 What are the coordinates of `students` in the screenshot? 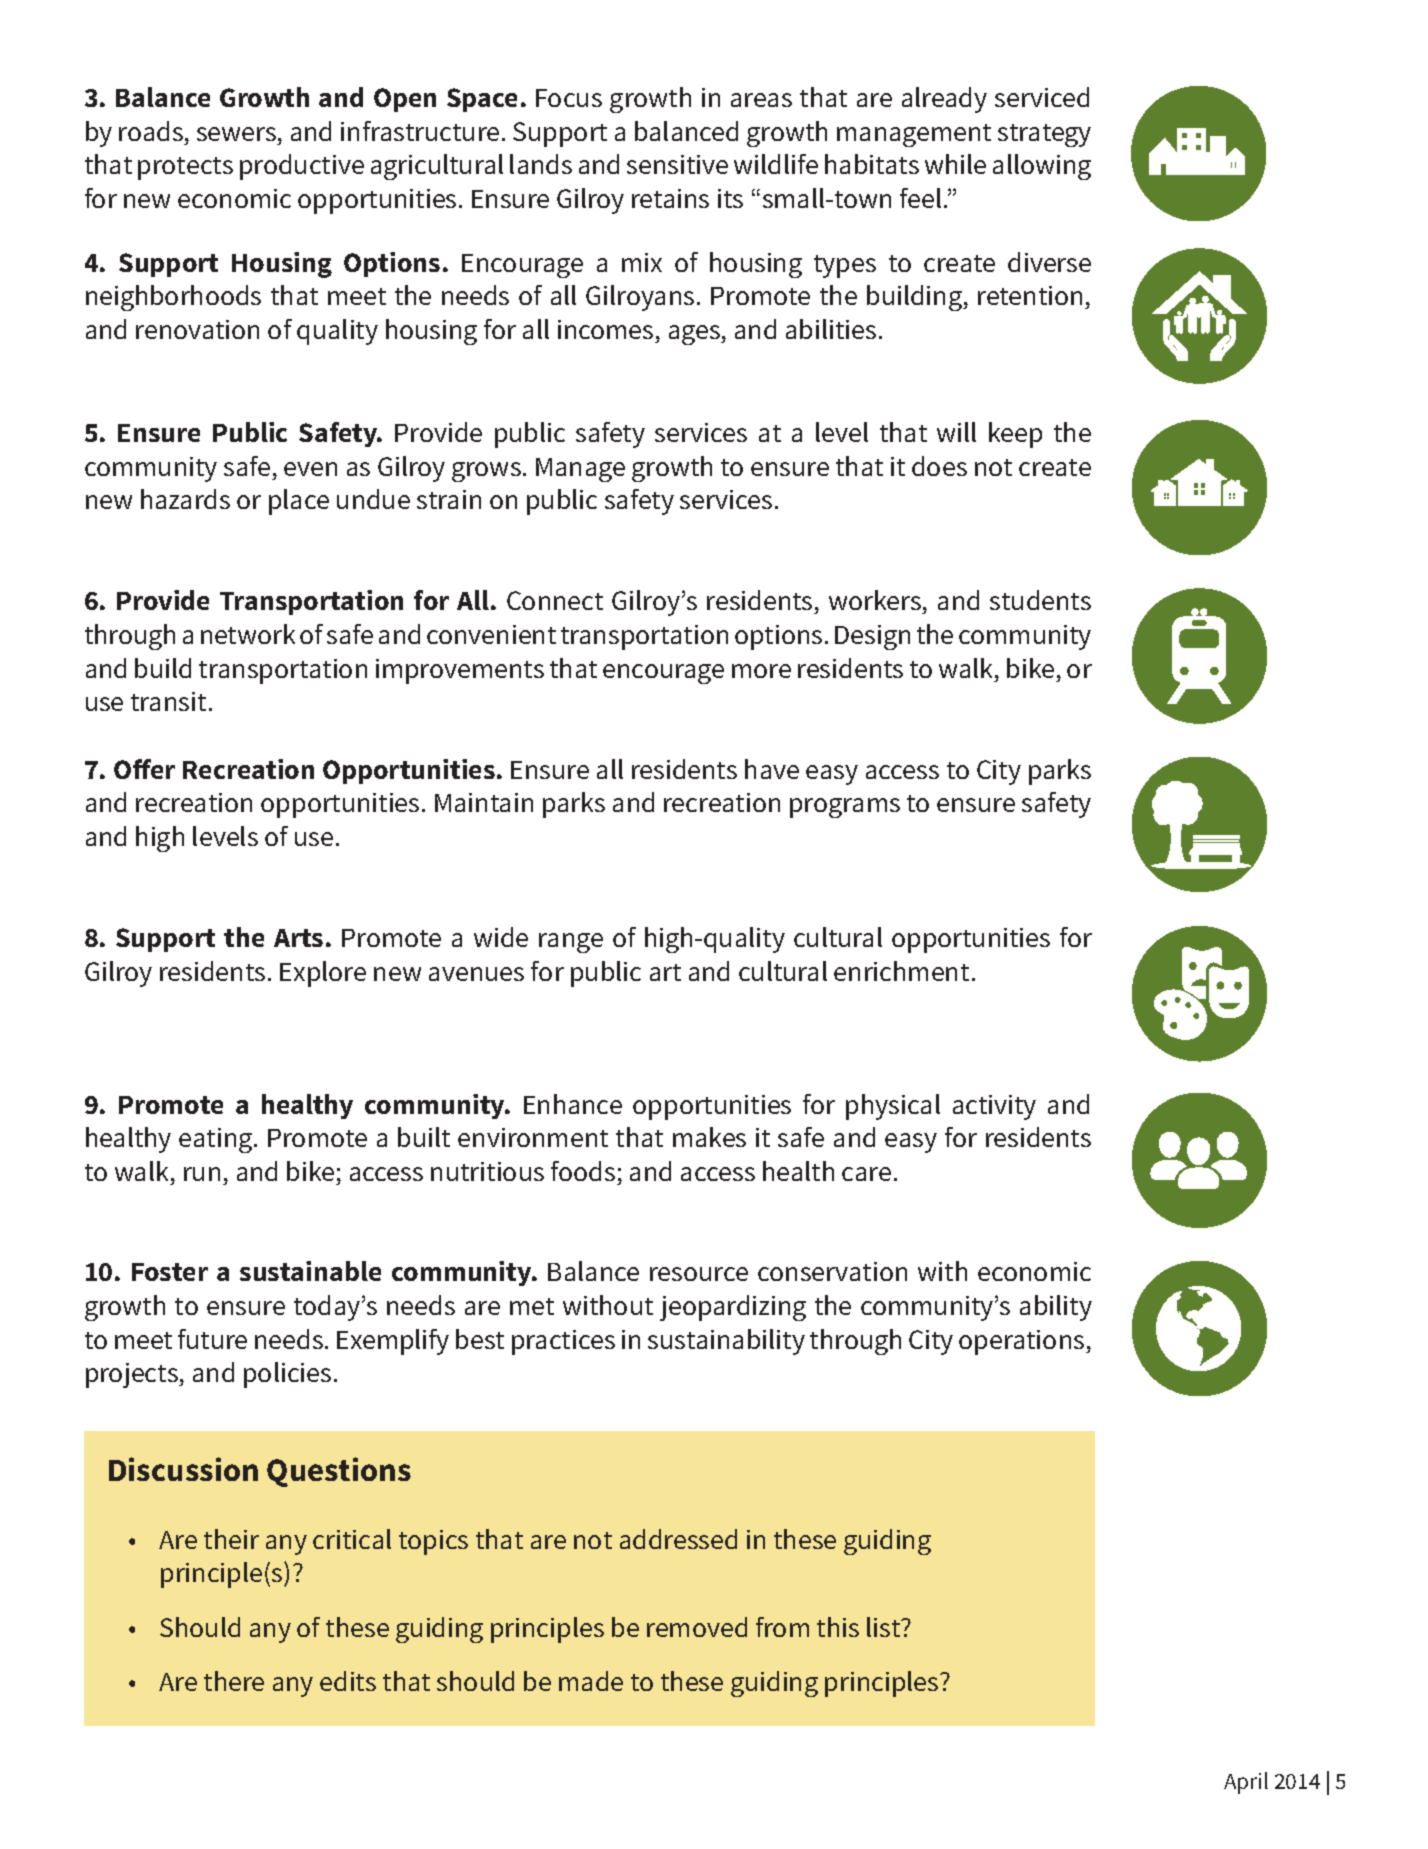 It's located at (1040, 600).
